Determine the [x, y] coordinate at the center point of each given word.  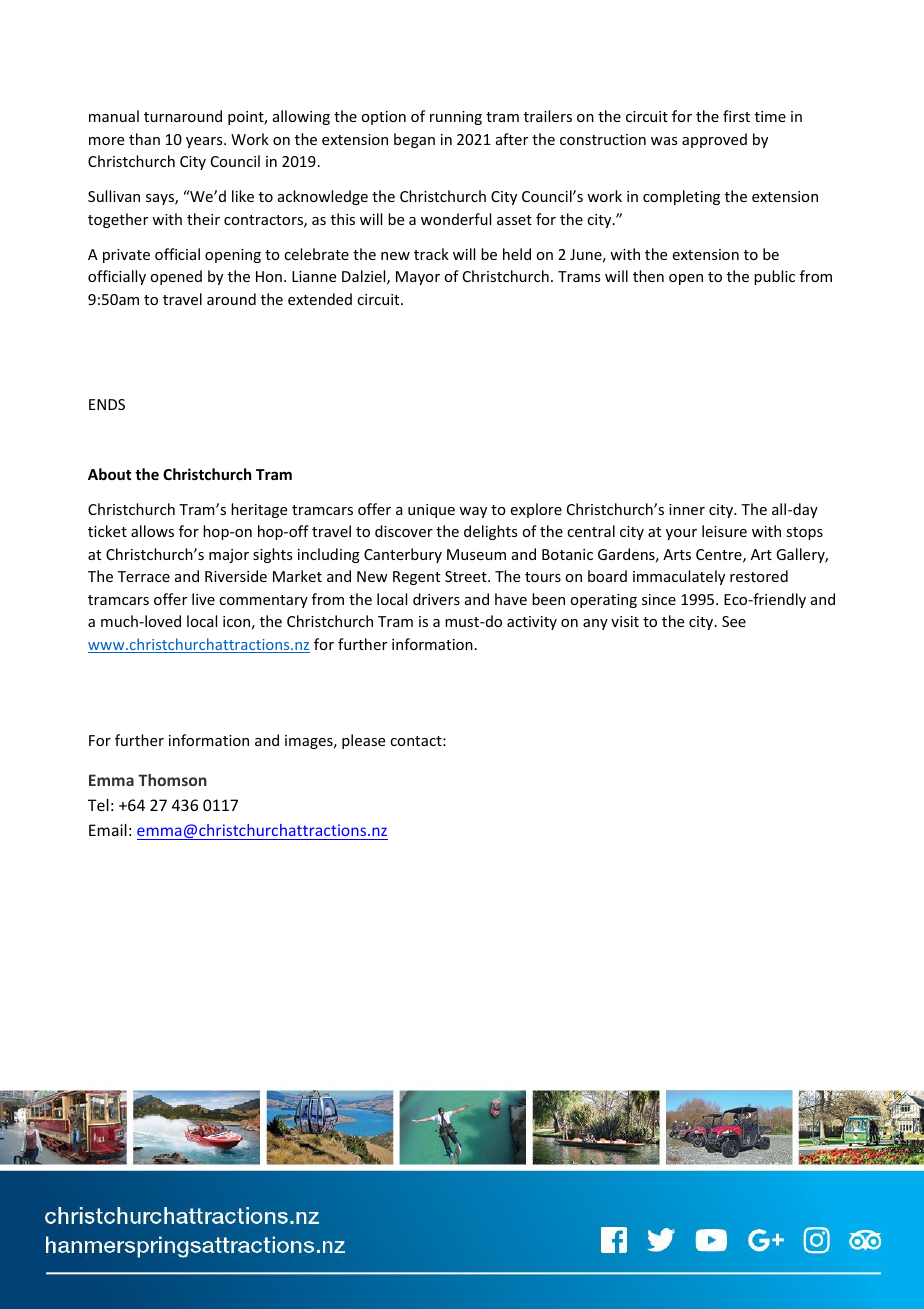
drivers [436, 599]
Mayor [418, 278]
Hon [269, 276]
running [456, 118]
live [203, 599]
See [734, 621]
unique [431, 511]
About [109, 474]
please [363, 741]
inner [687, 509]
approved [714, 140]
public [774, 277]
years [205, 142]
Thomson [172, 780]
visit [625, 621]
